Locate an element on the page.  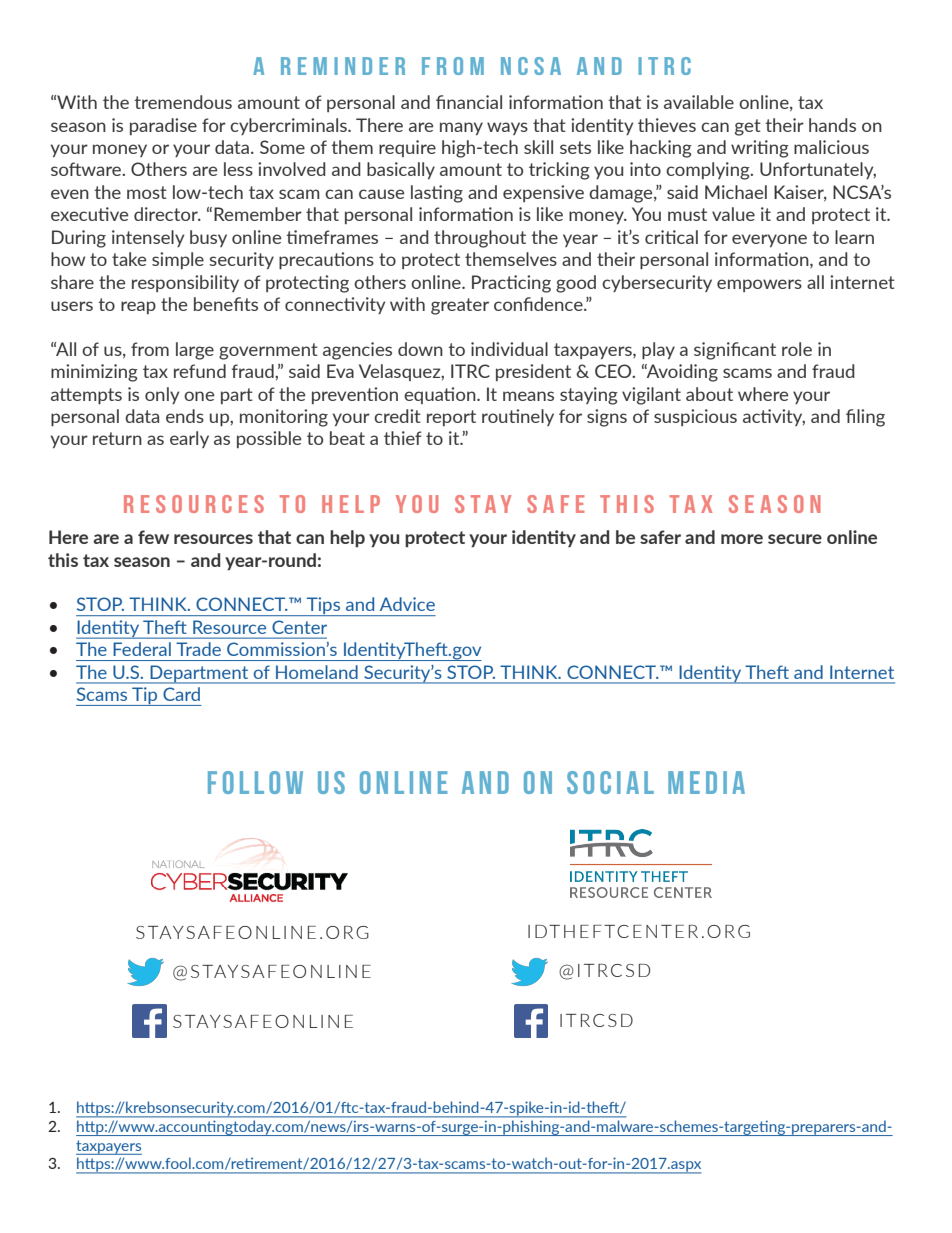
early is located at coordinates (189, 439).
